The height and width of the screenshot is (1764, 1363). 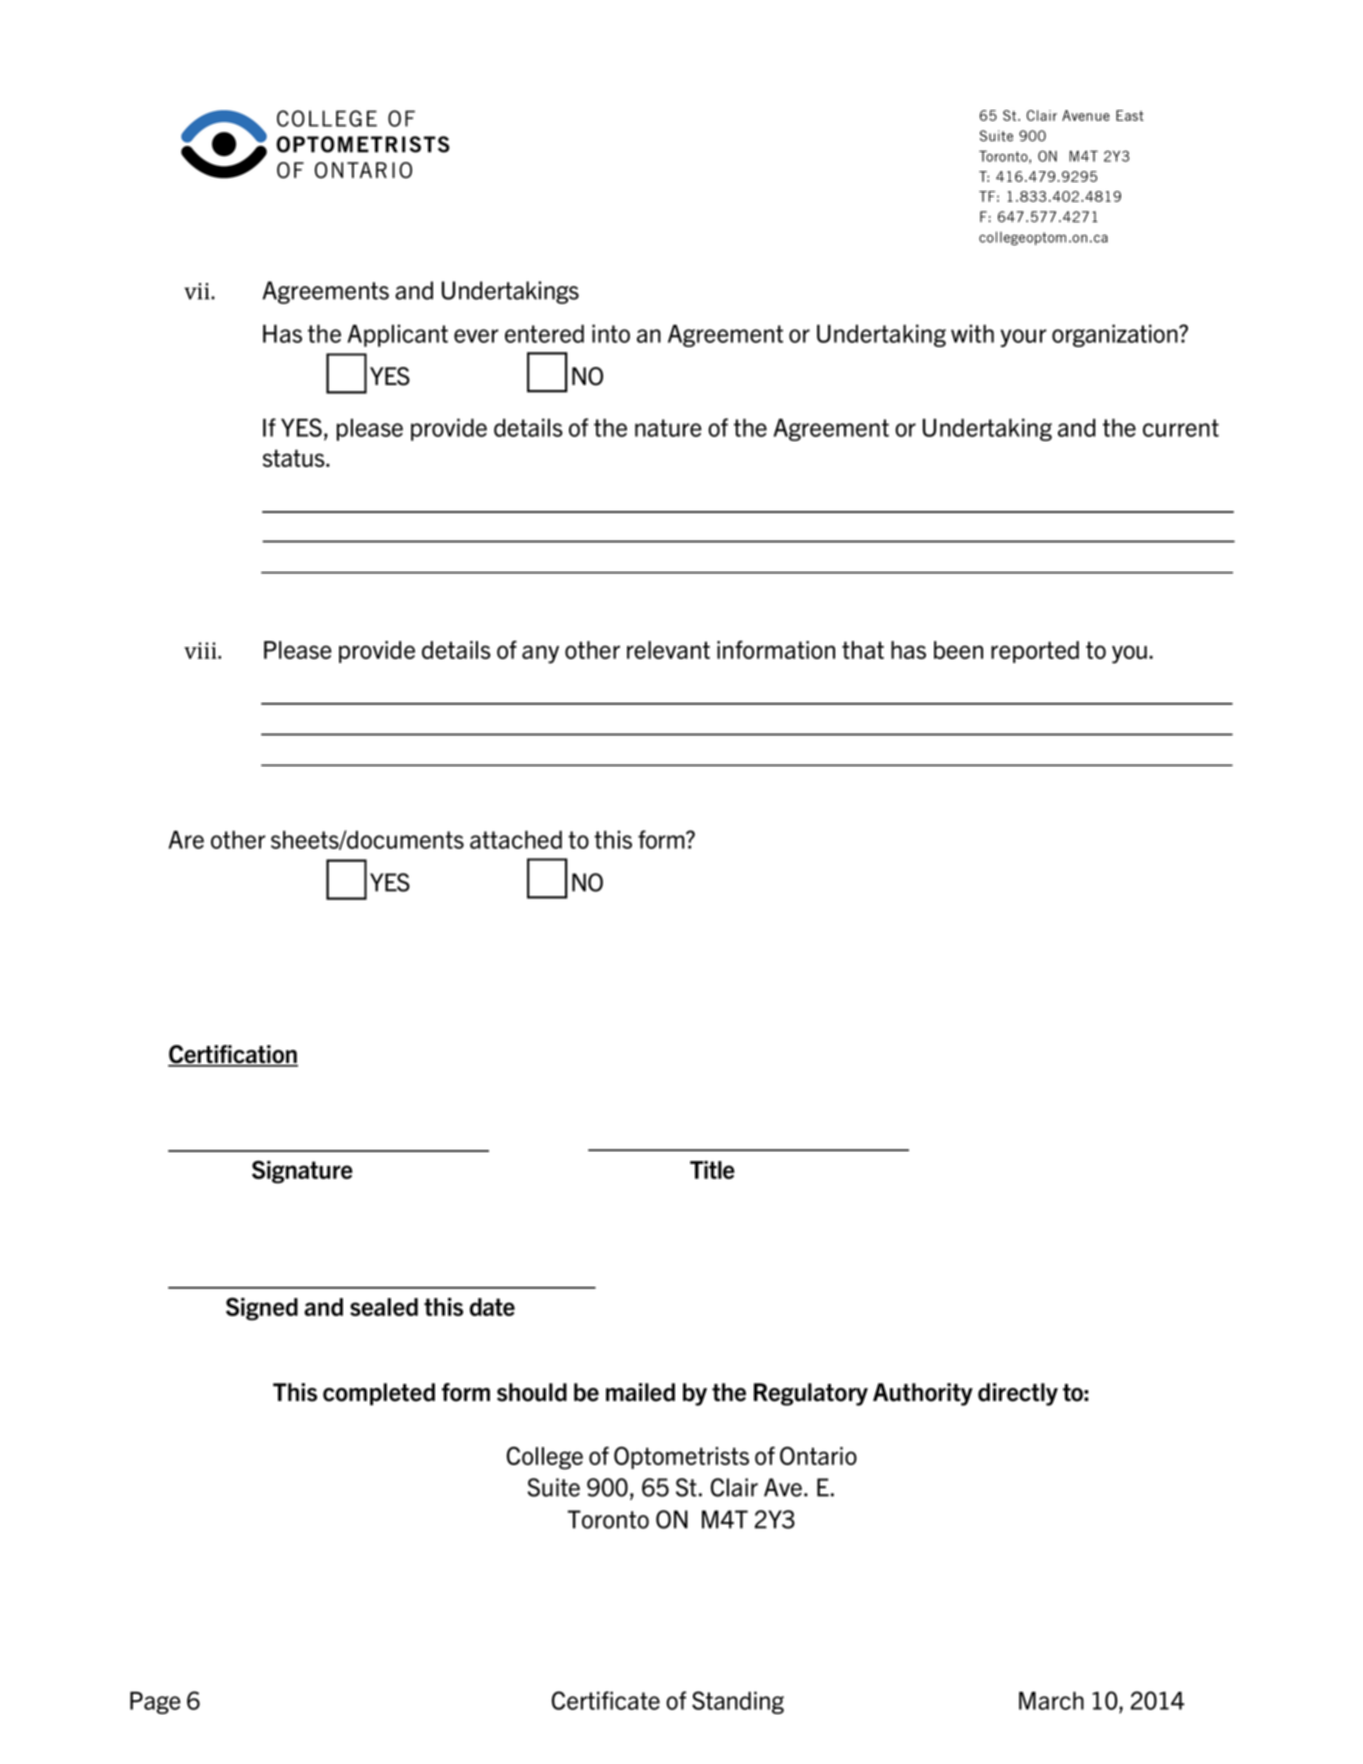 What do you see at coordinates (606, 1700) in the screenshot?
I see `Certificate` at bounding box center [606, 1700].
